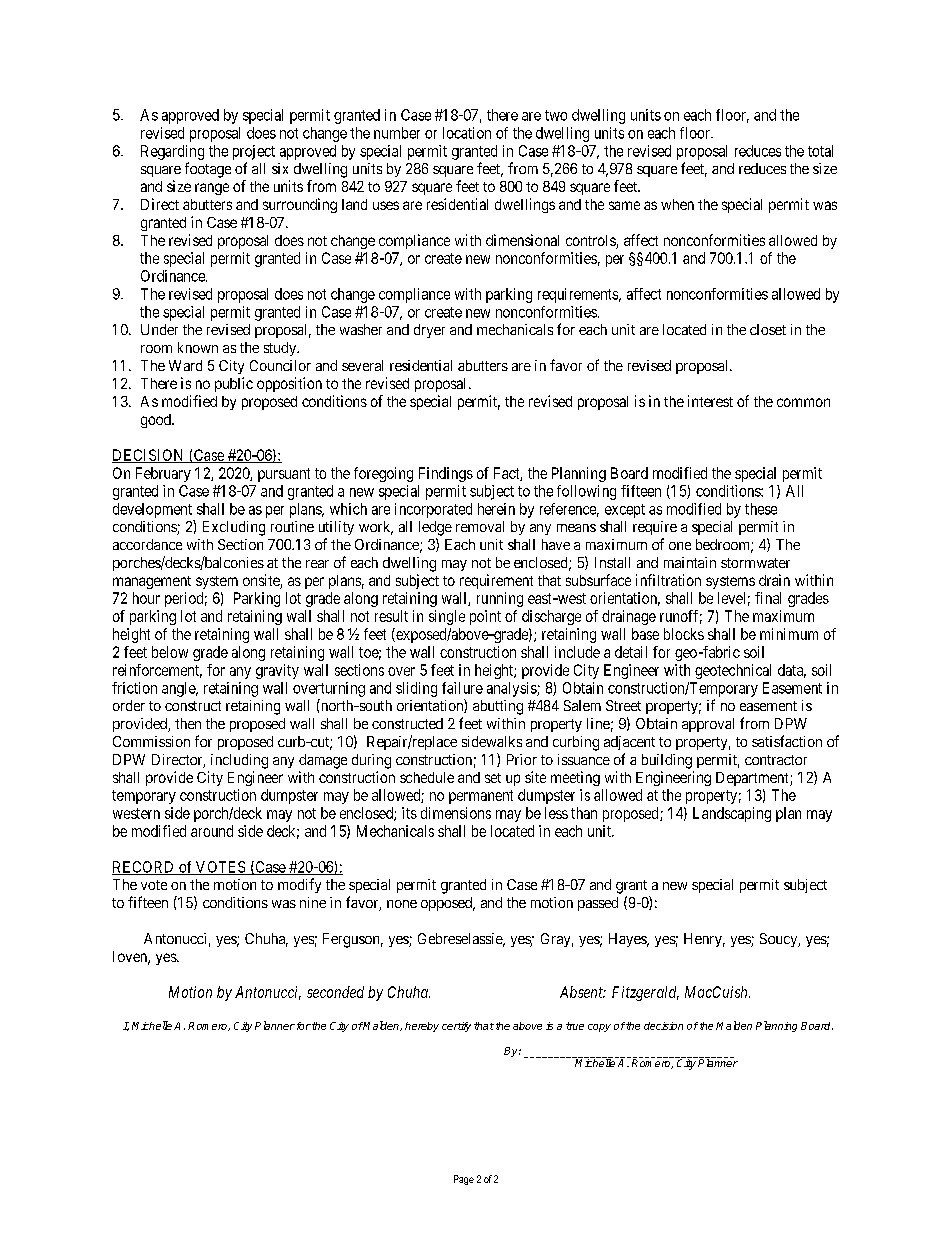 The image size is (952, 1233). What do you see at coordinates (761, 509) in the screenshot?
I see `these` at bounding box center [761, 509].
